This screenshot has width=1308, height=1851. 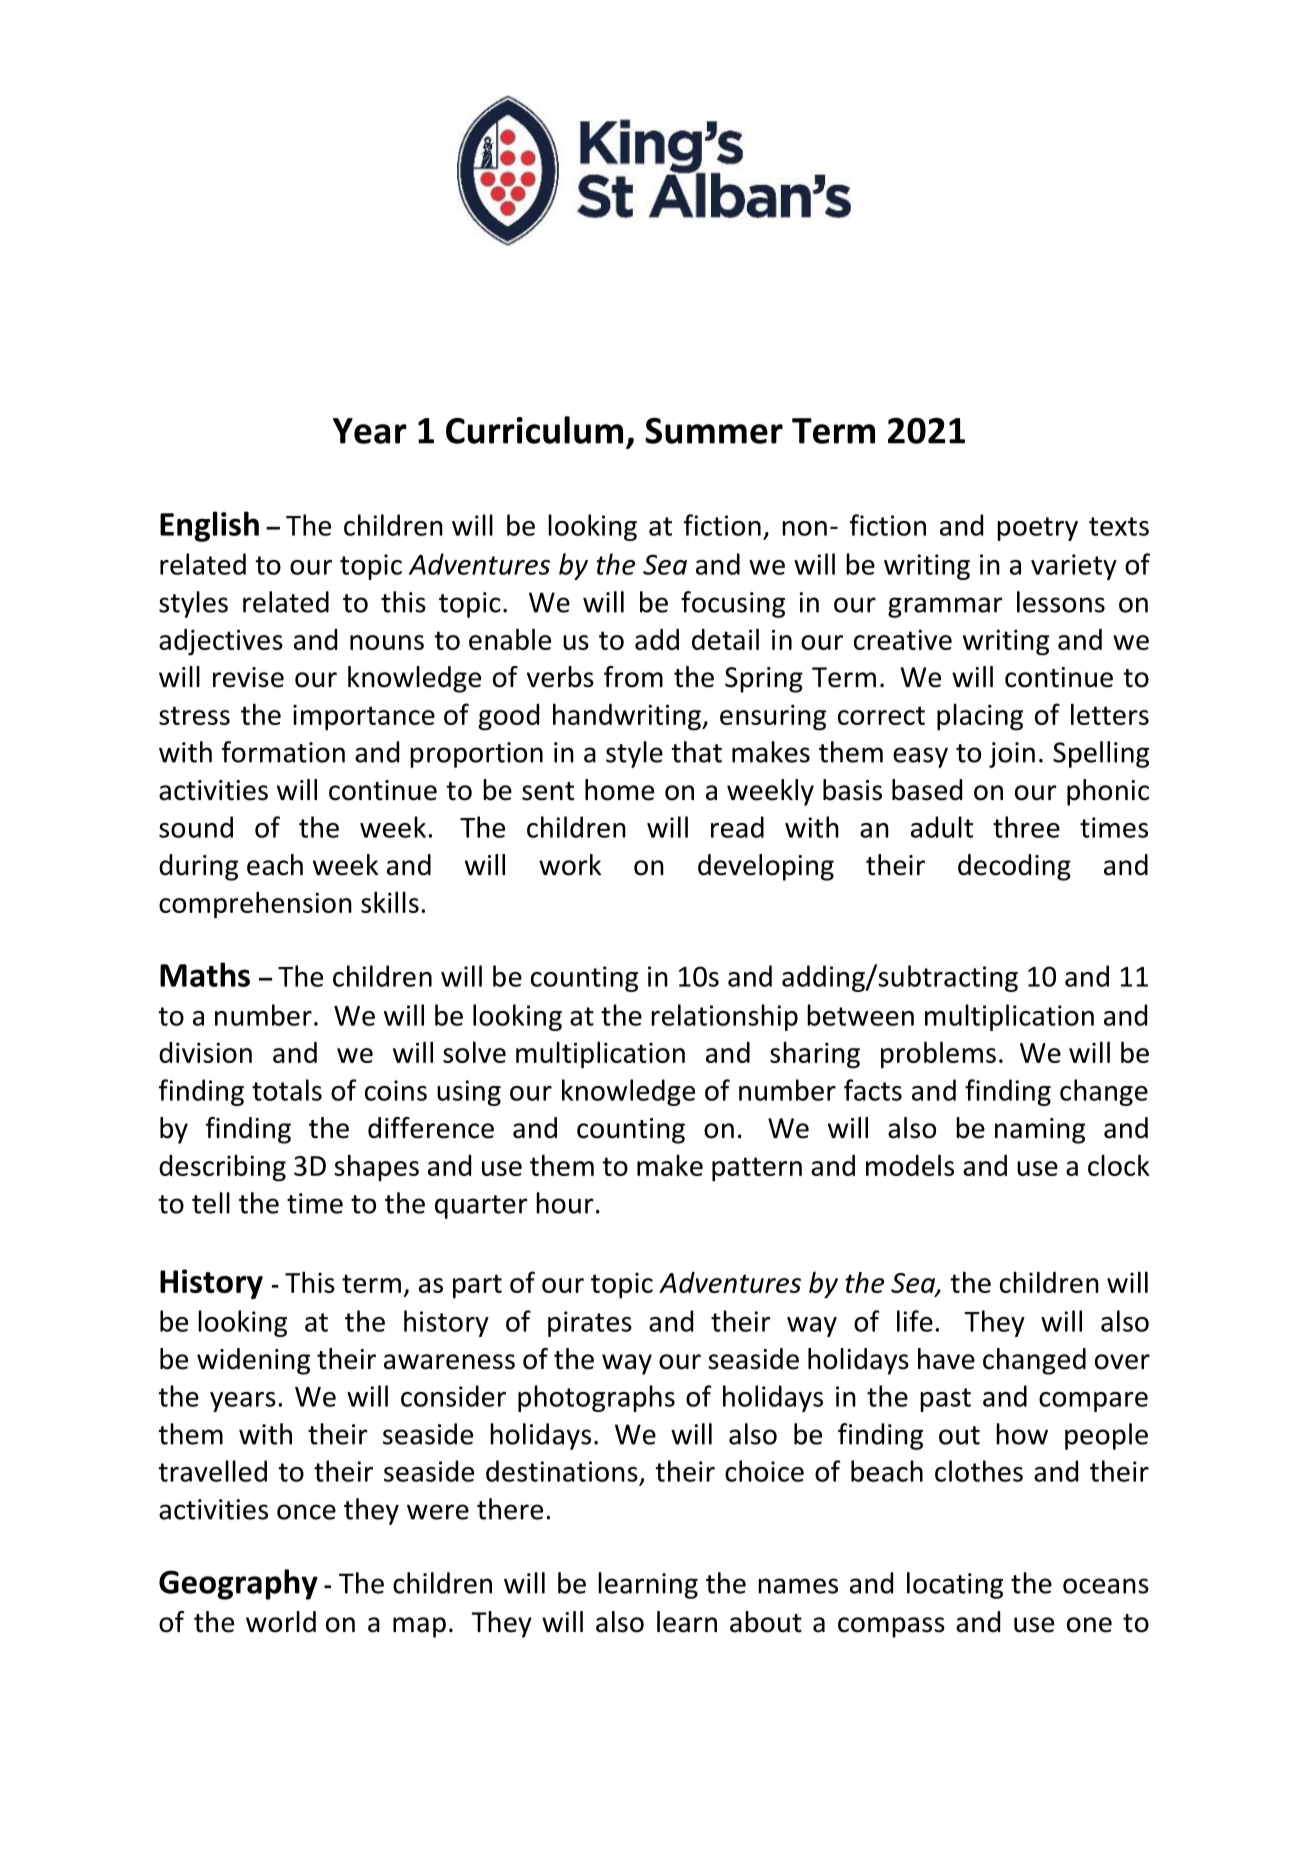 What do you see at coordinates (1037, 529) in the screenshot?
I see `poetry` at bounding box center [1037, 529].
